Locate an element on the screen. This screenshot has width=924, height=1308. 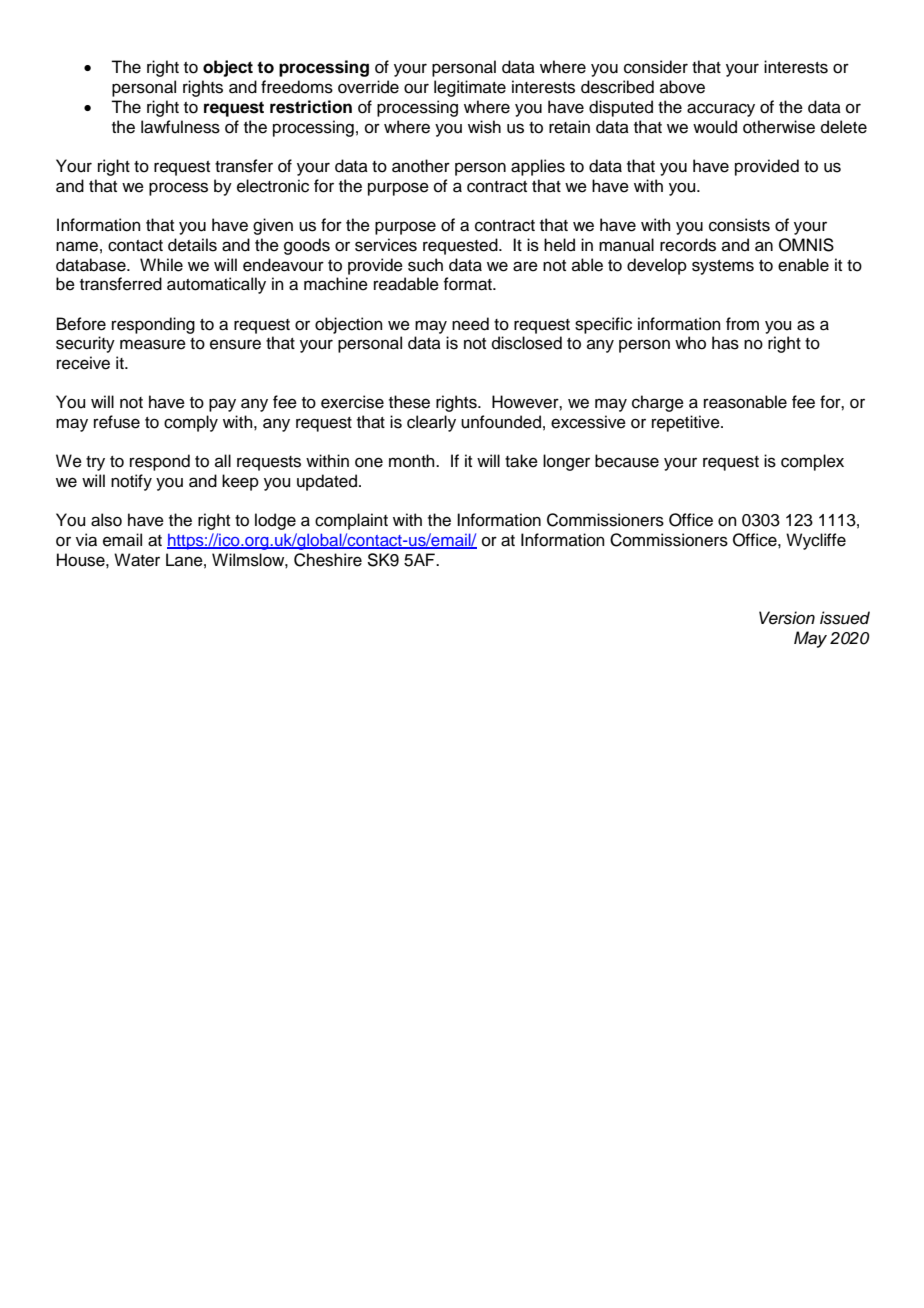
above is located at coordinates (682, 87).
